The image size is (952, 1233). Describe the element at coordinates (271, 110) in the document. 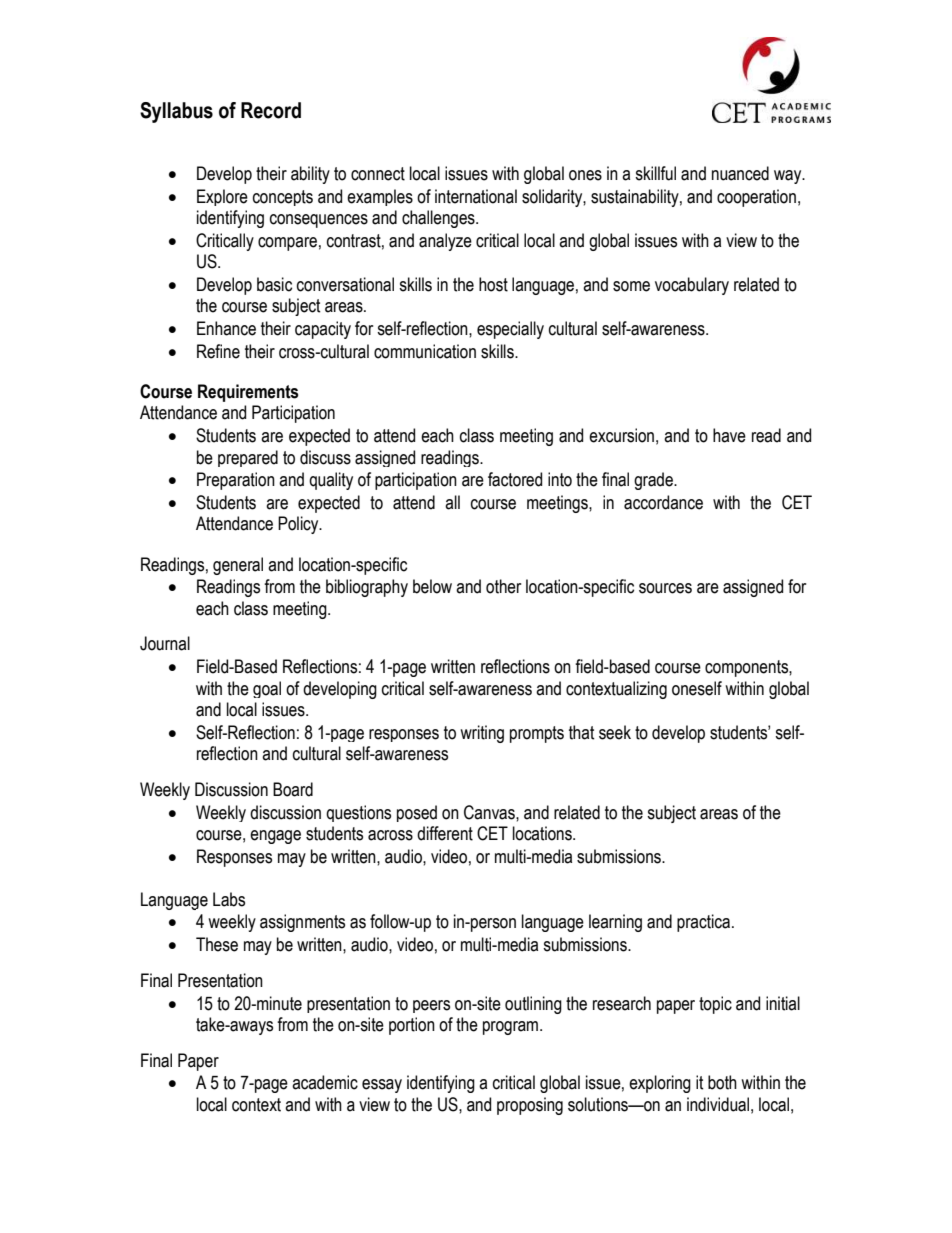

I see `Record` at that location.
